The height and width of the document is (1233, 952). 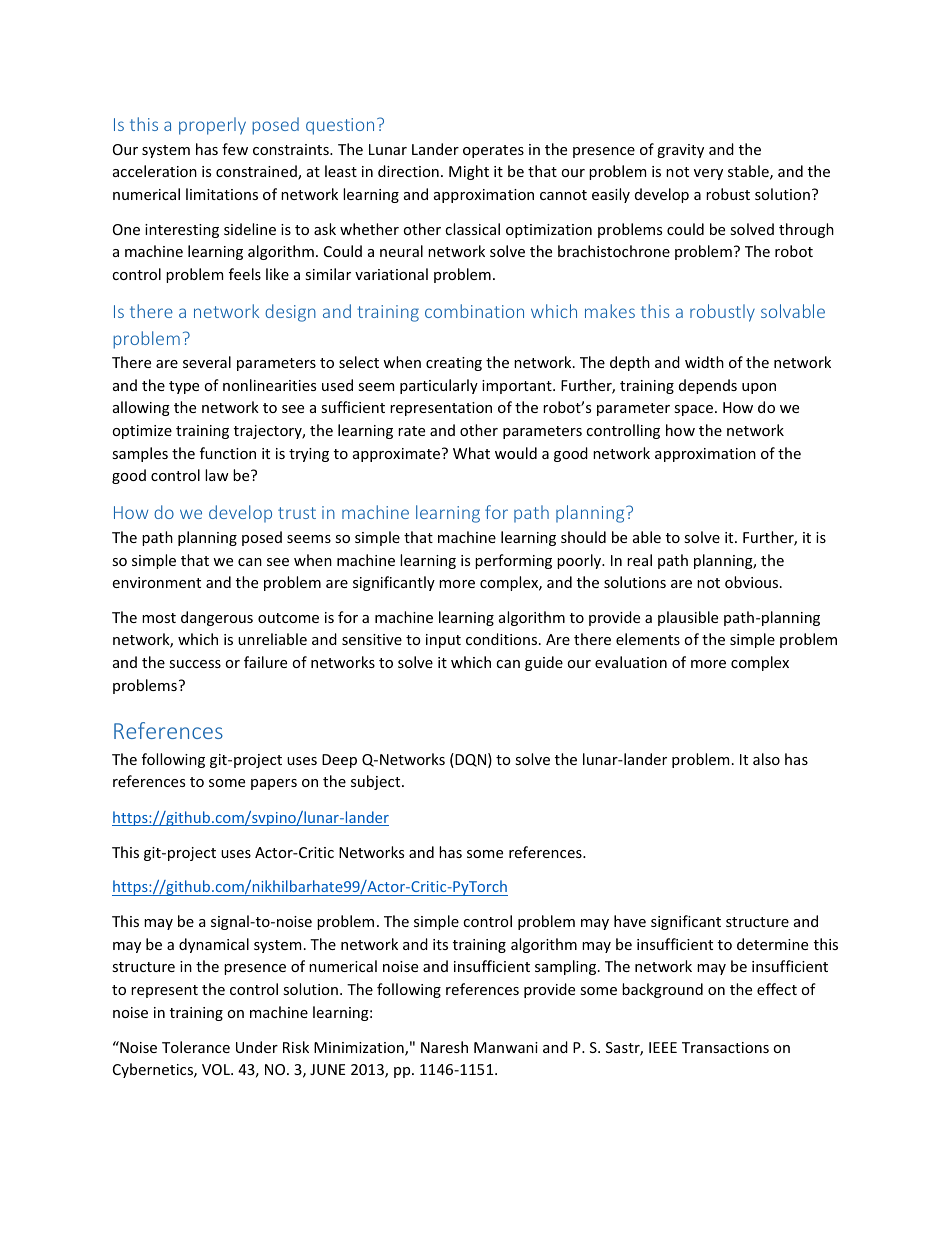 I want to click on Tolerance, so click(x=196, y=1047).
